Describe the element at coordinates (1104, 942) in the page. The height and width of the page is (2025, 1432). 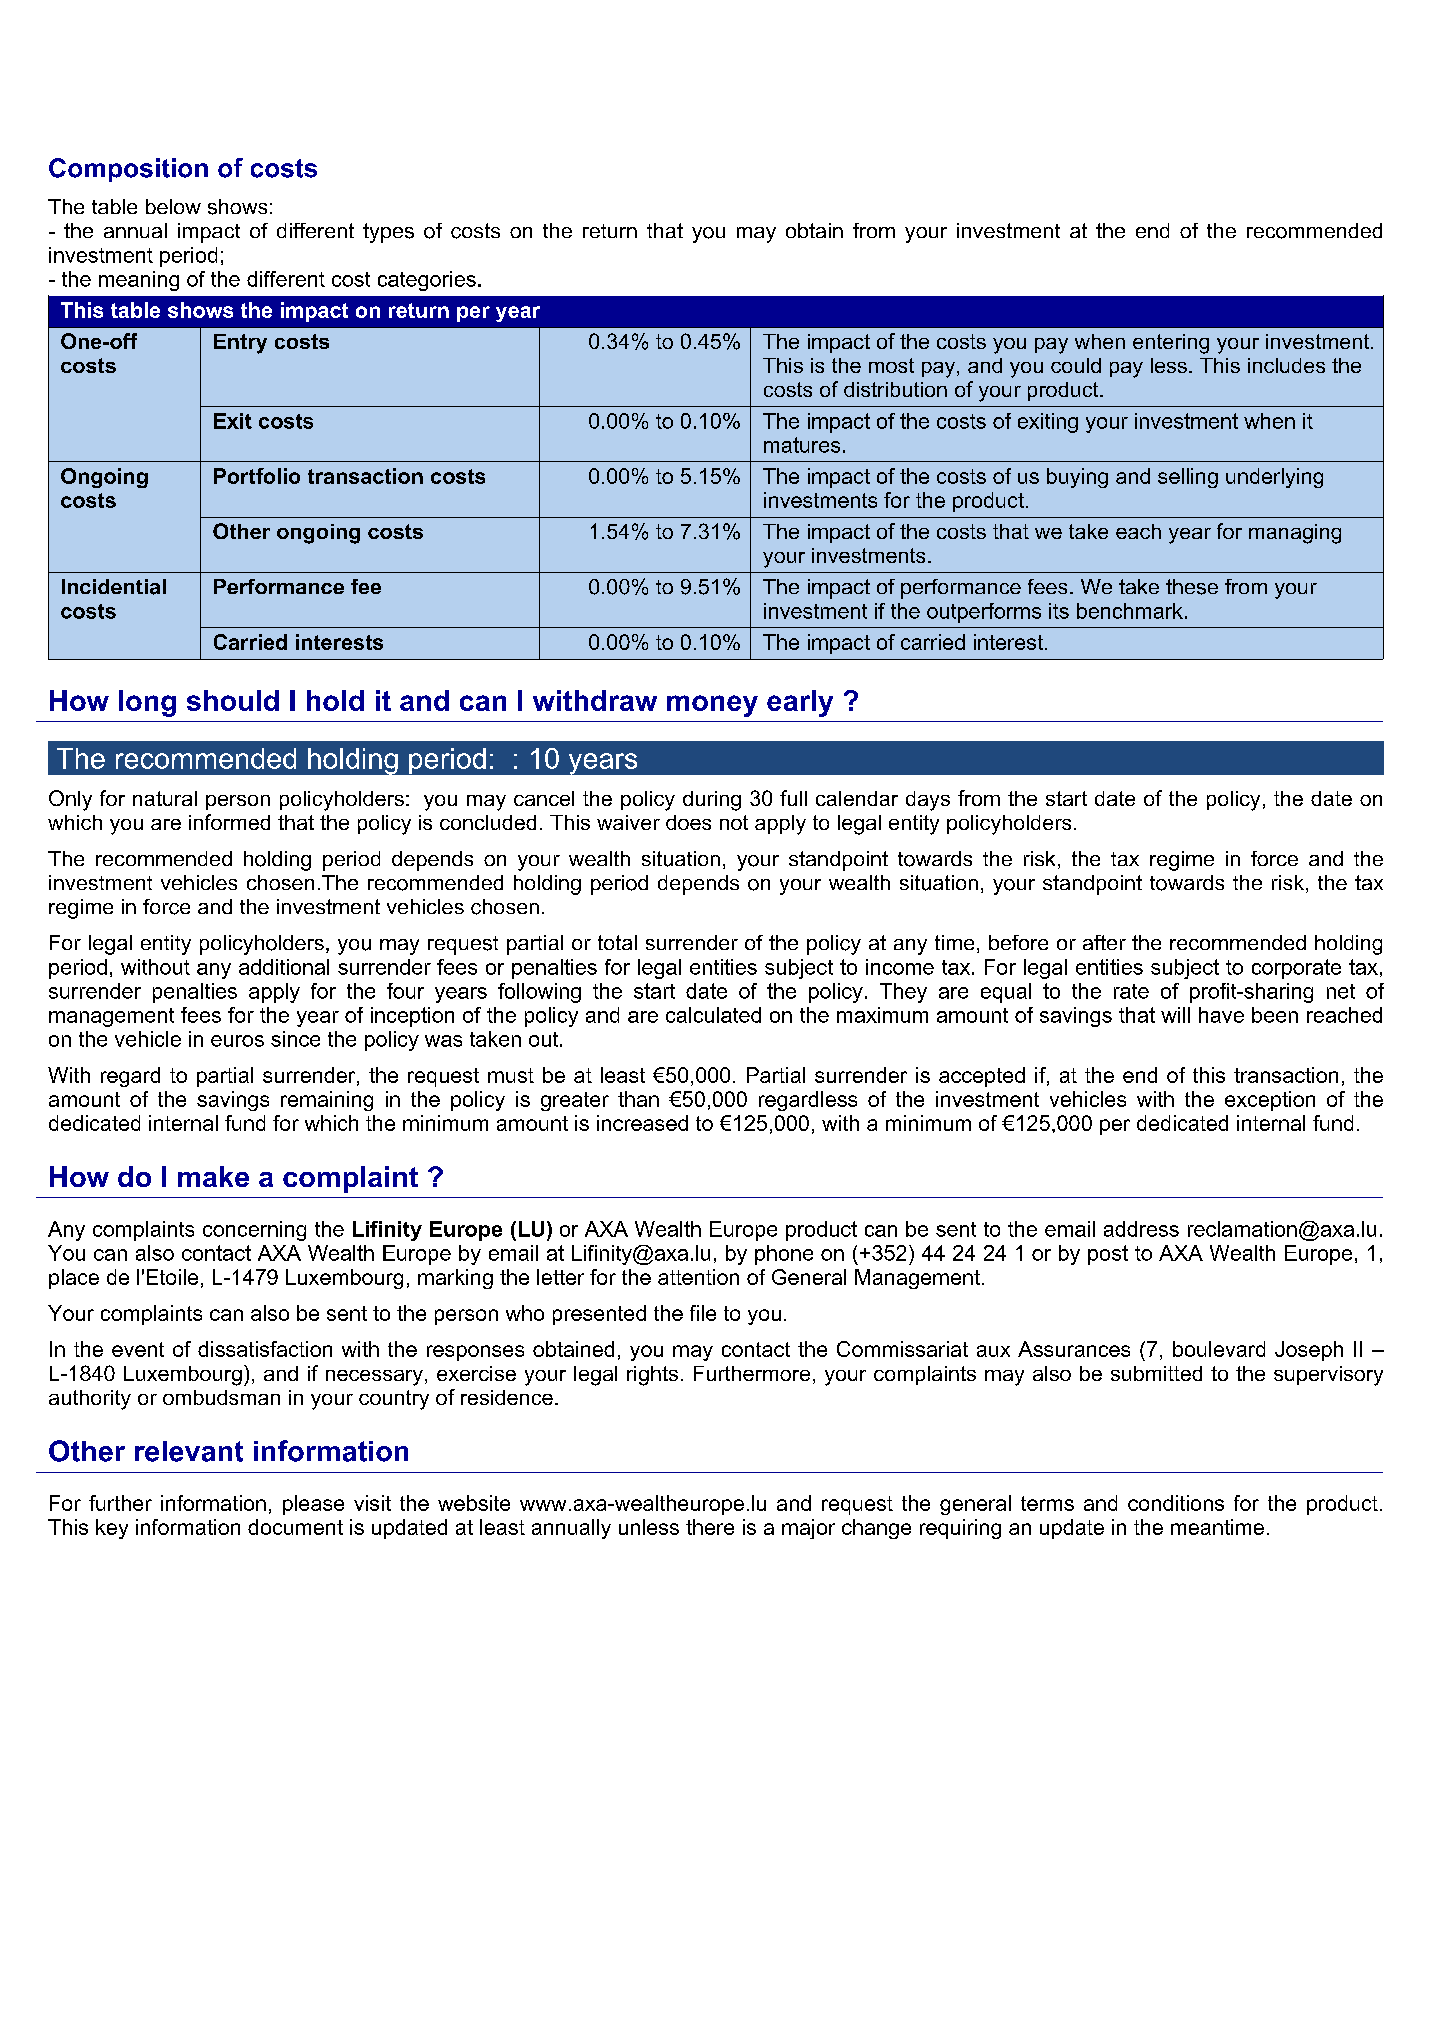
I see `after` at that location.
